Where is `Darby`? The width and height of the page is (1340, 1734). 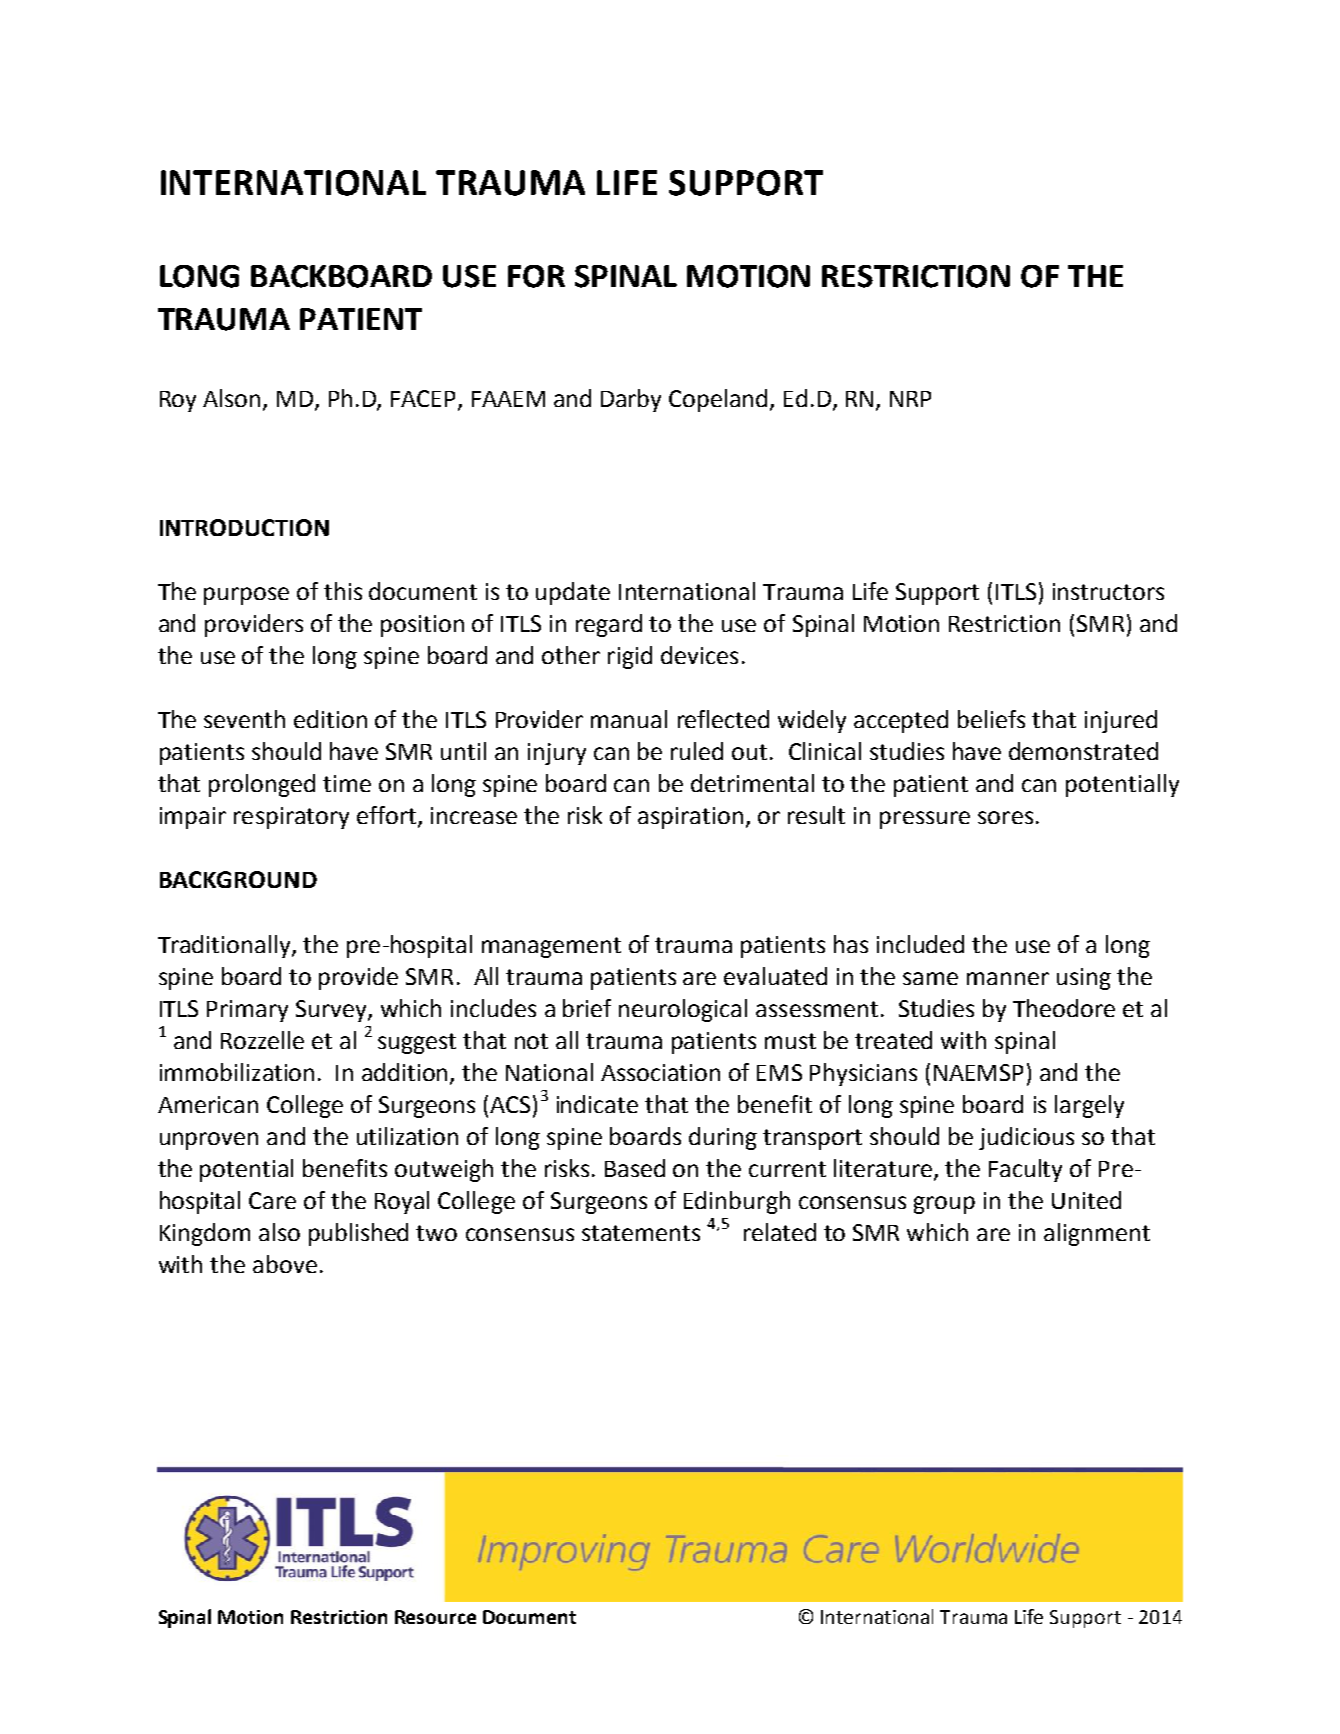 Darby is located at coordinates (631, 400).
